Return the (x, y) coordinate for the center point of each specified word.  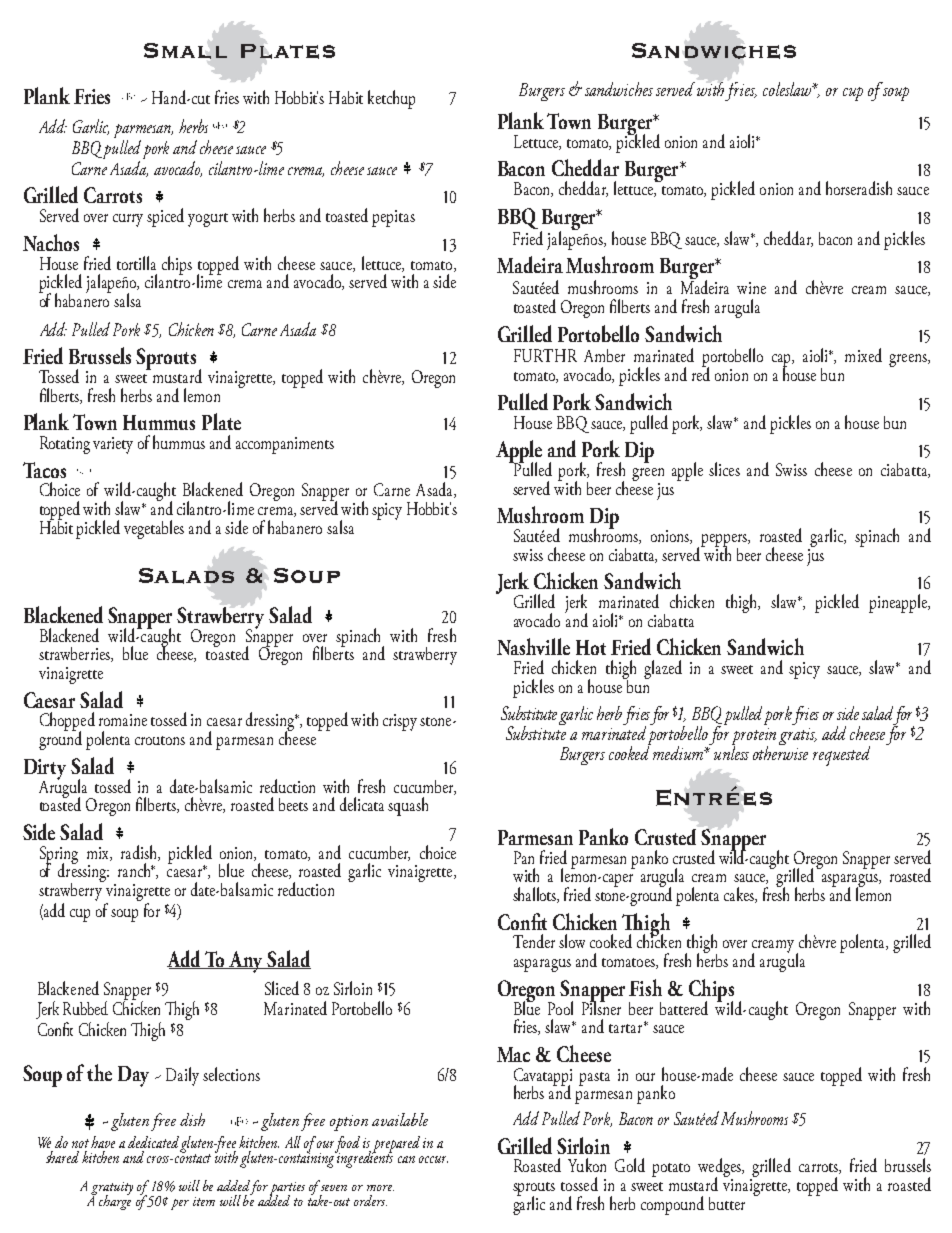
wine (751, 288)
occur (433, 1159)
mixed (863, 355)
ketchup (391, 99)
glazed (663, 669)
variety (113, 445)
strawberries (75, 654)
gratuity (112, 1189)
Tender (534, 941)
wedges (720, 1169)
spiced (165, 217)
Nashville (533, 646)
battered (684, 1008)
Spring (59, 856)
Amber (604, 355)
